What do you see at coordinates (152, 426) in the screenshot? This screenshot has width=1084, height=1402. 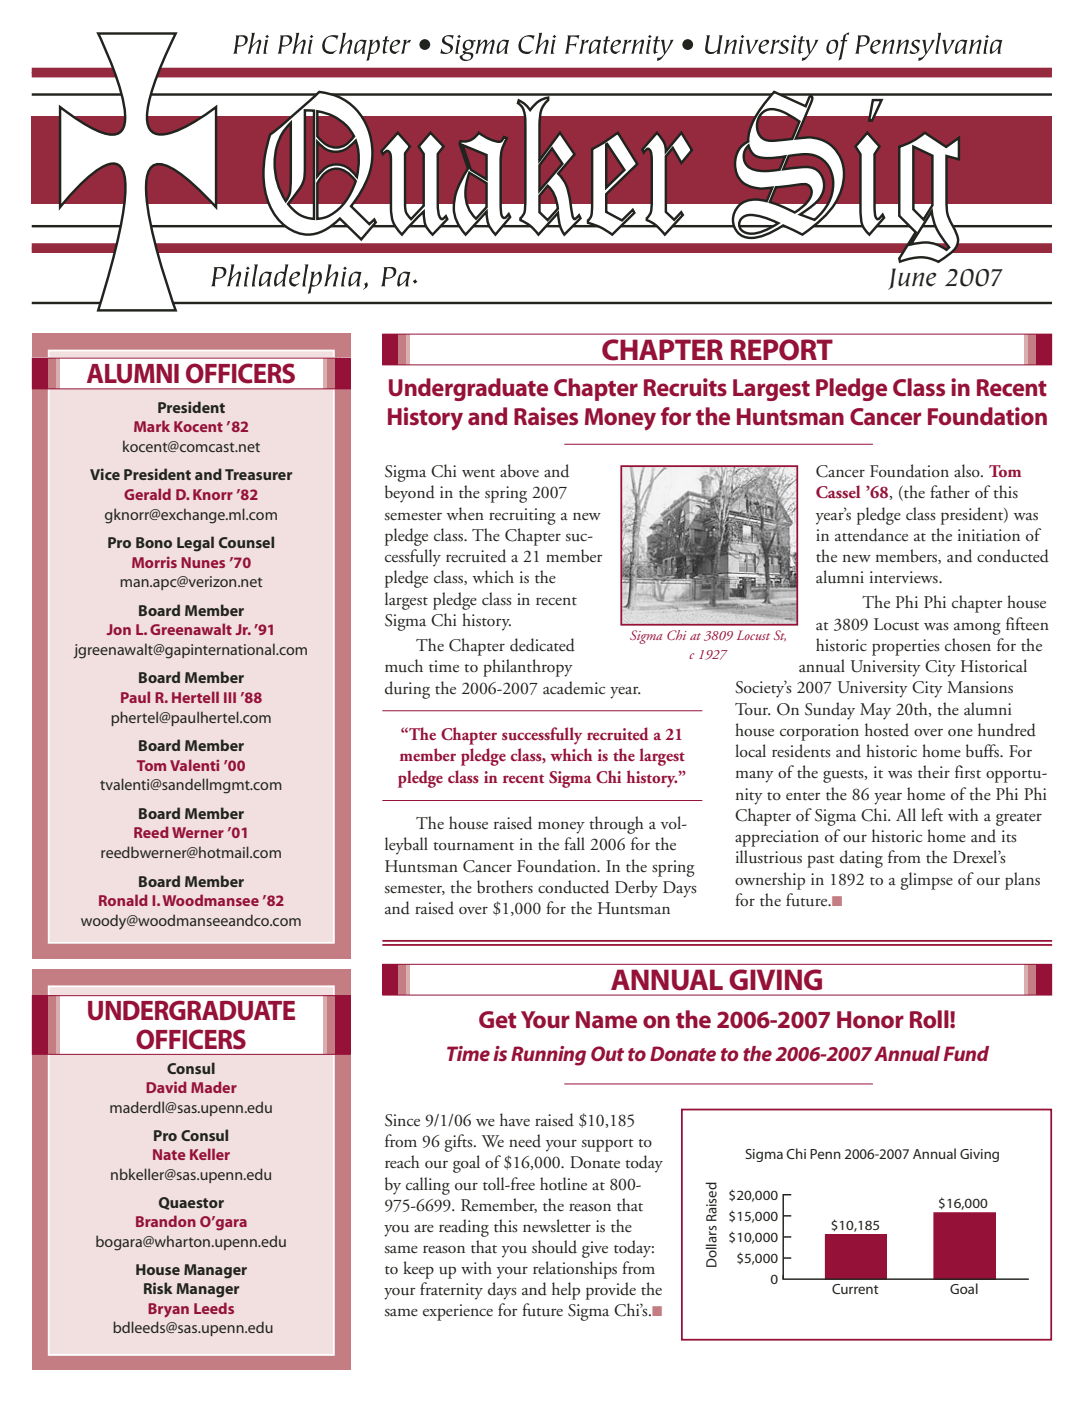 I see `Mark` at bounding box center [152, 426].
